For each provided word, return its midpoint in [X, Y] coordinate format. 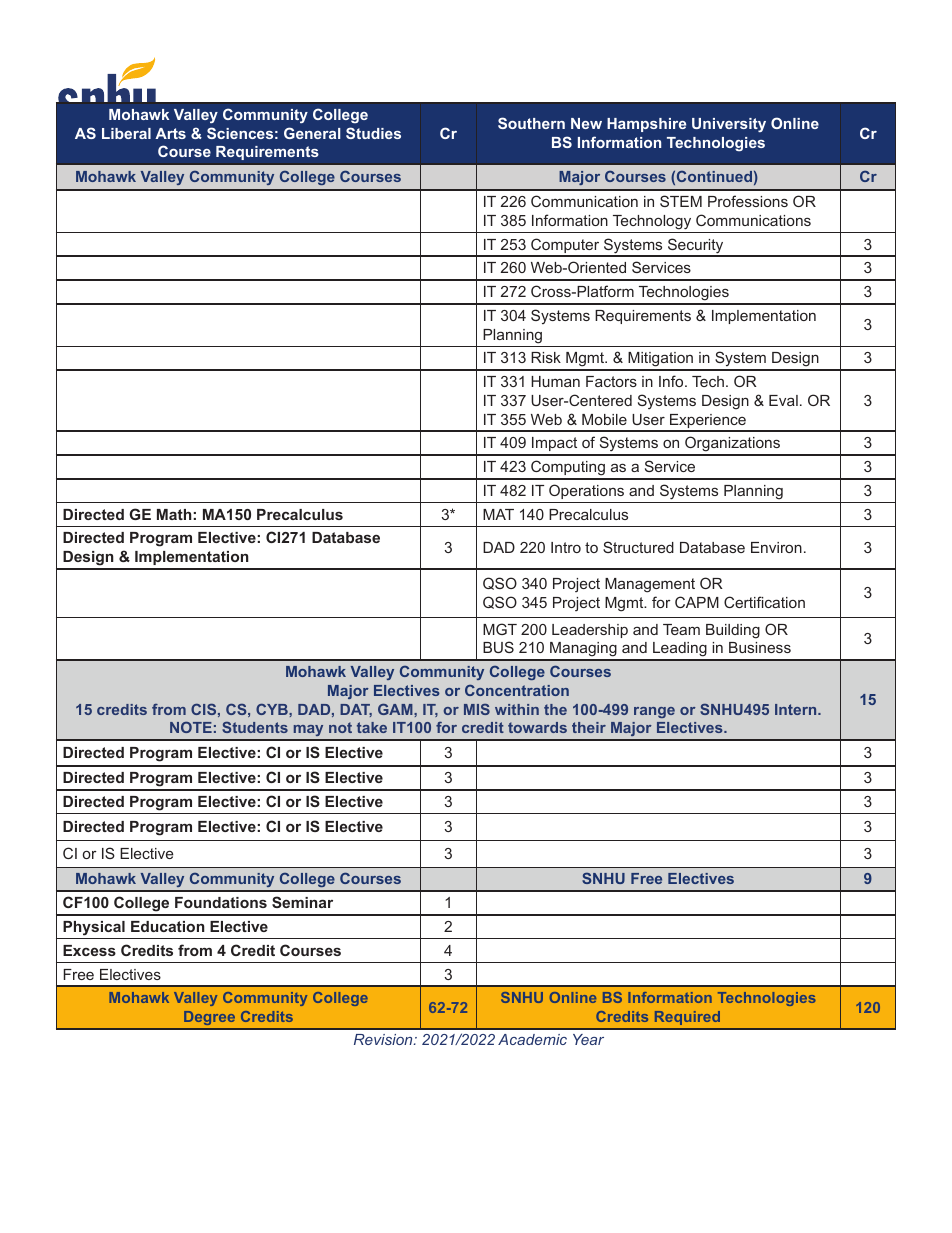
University [729, 125]
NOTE [191, 727]
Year [588, 1039]
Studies [373, 133]
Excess [89, 950]
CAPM [697, 602]
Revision [384, 1039]
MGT [500, 629]
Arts [170, 133]
